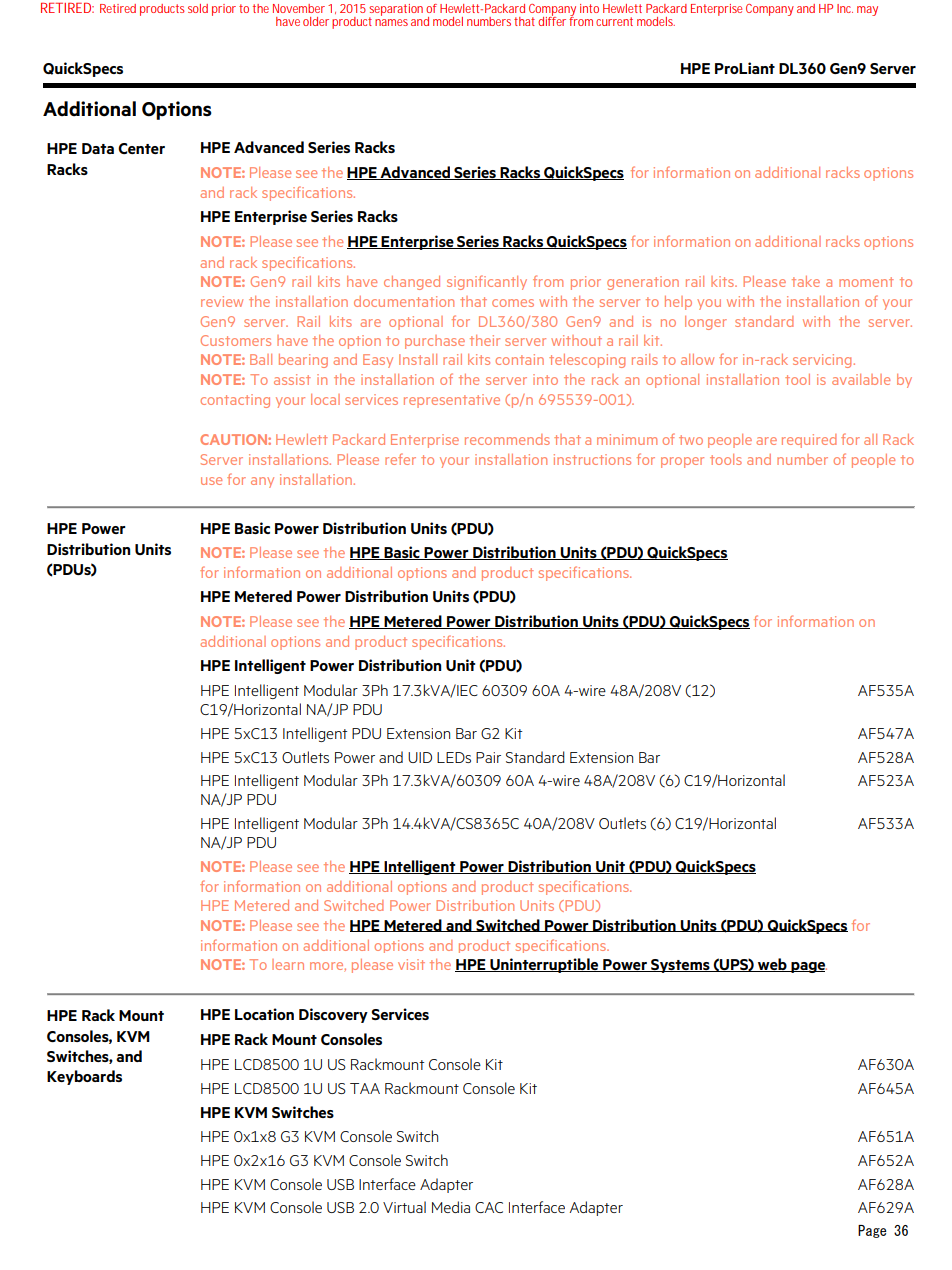 The image size is (952, 1270). What do you see at coordinates (488, 757) in the screenshot?
I see `Pair` at bounding box center [488, 757].
